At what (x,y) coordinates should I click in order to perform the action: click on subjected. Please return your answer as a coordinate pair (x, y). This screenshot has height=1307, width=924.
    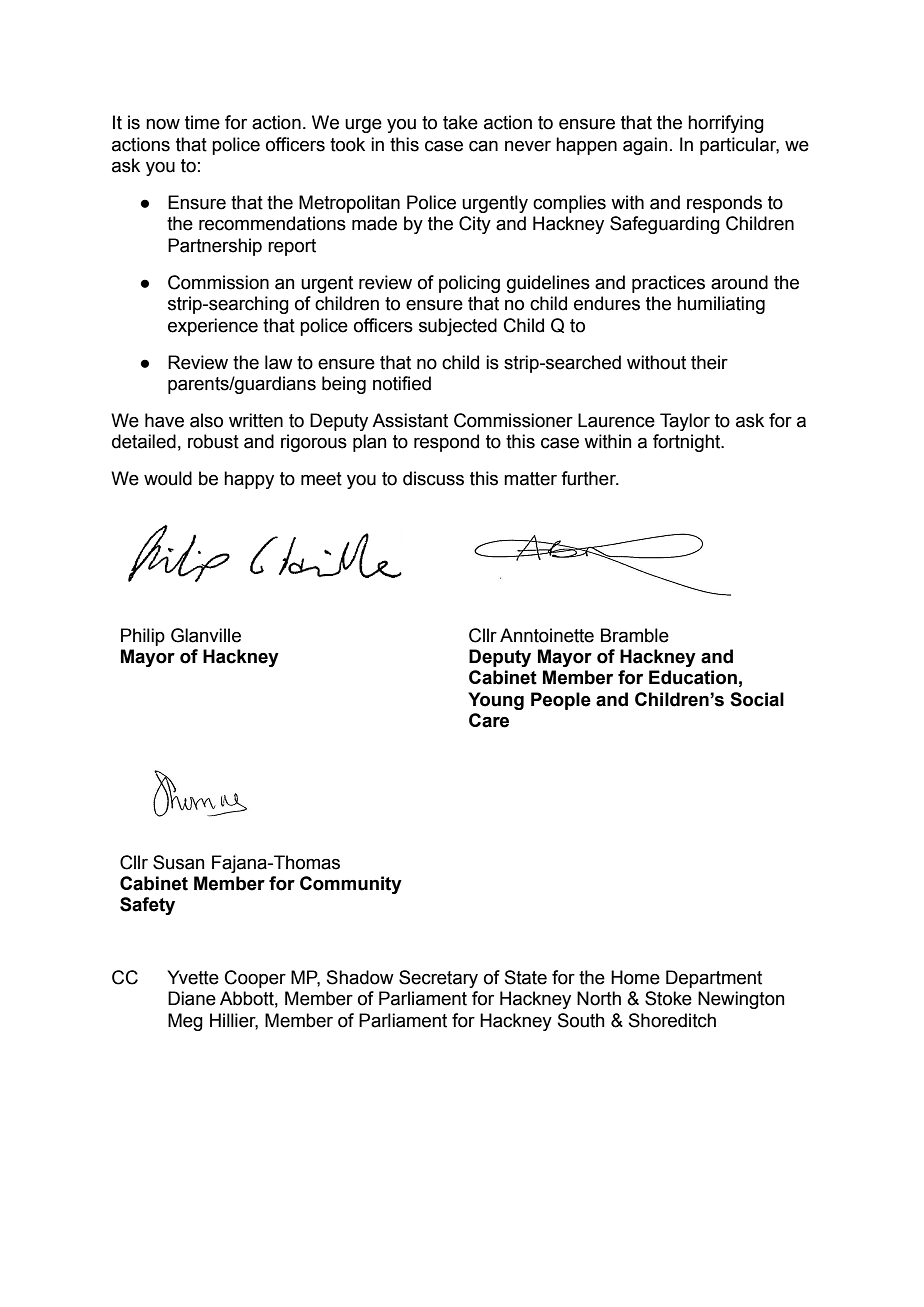
    Looking at the image, I should click on (458, 327).
